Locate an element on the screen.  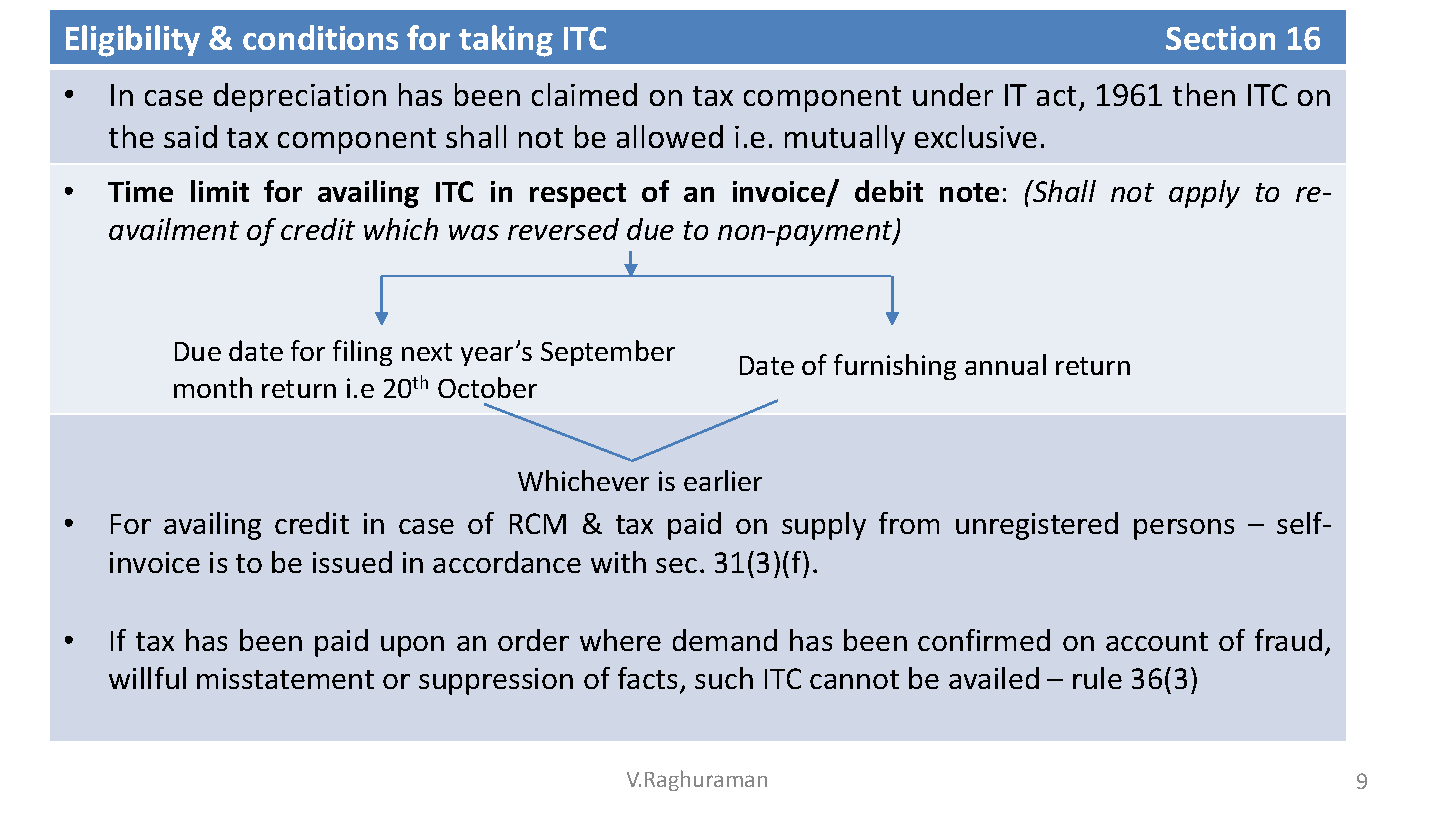
September is located at coordinates (608, 353).
